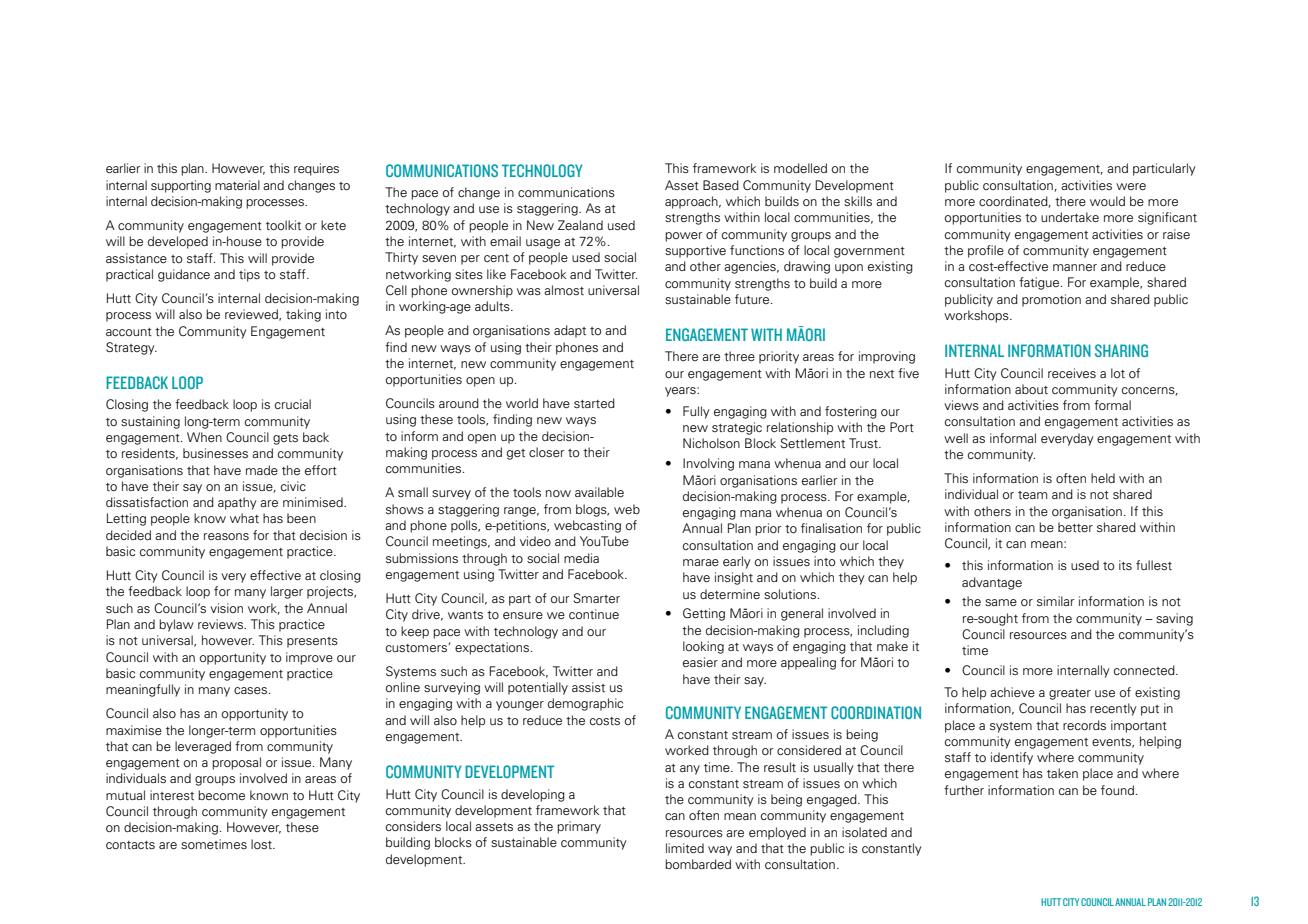  What do you see at coordinates (130, 845) in the page?
I see `contacts` at bounding box center [130, 845].
